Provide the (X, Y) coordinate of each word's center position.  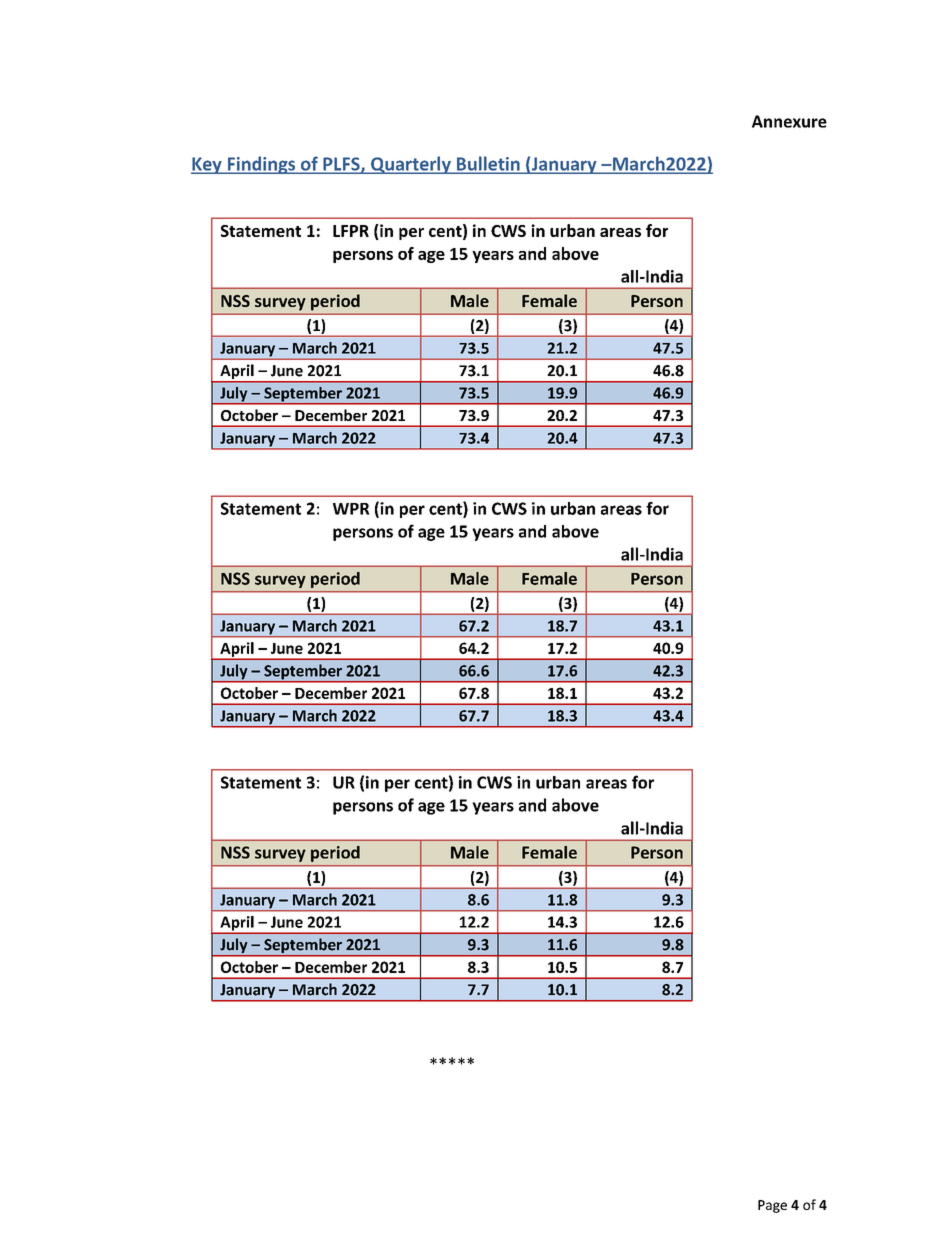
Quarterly (411, 165)
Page (772, 1206)
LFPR (351, 231)
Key (207, 165)
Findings (261, 165)
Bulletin (488, 164)
